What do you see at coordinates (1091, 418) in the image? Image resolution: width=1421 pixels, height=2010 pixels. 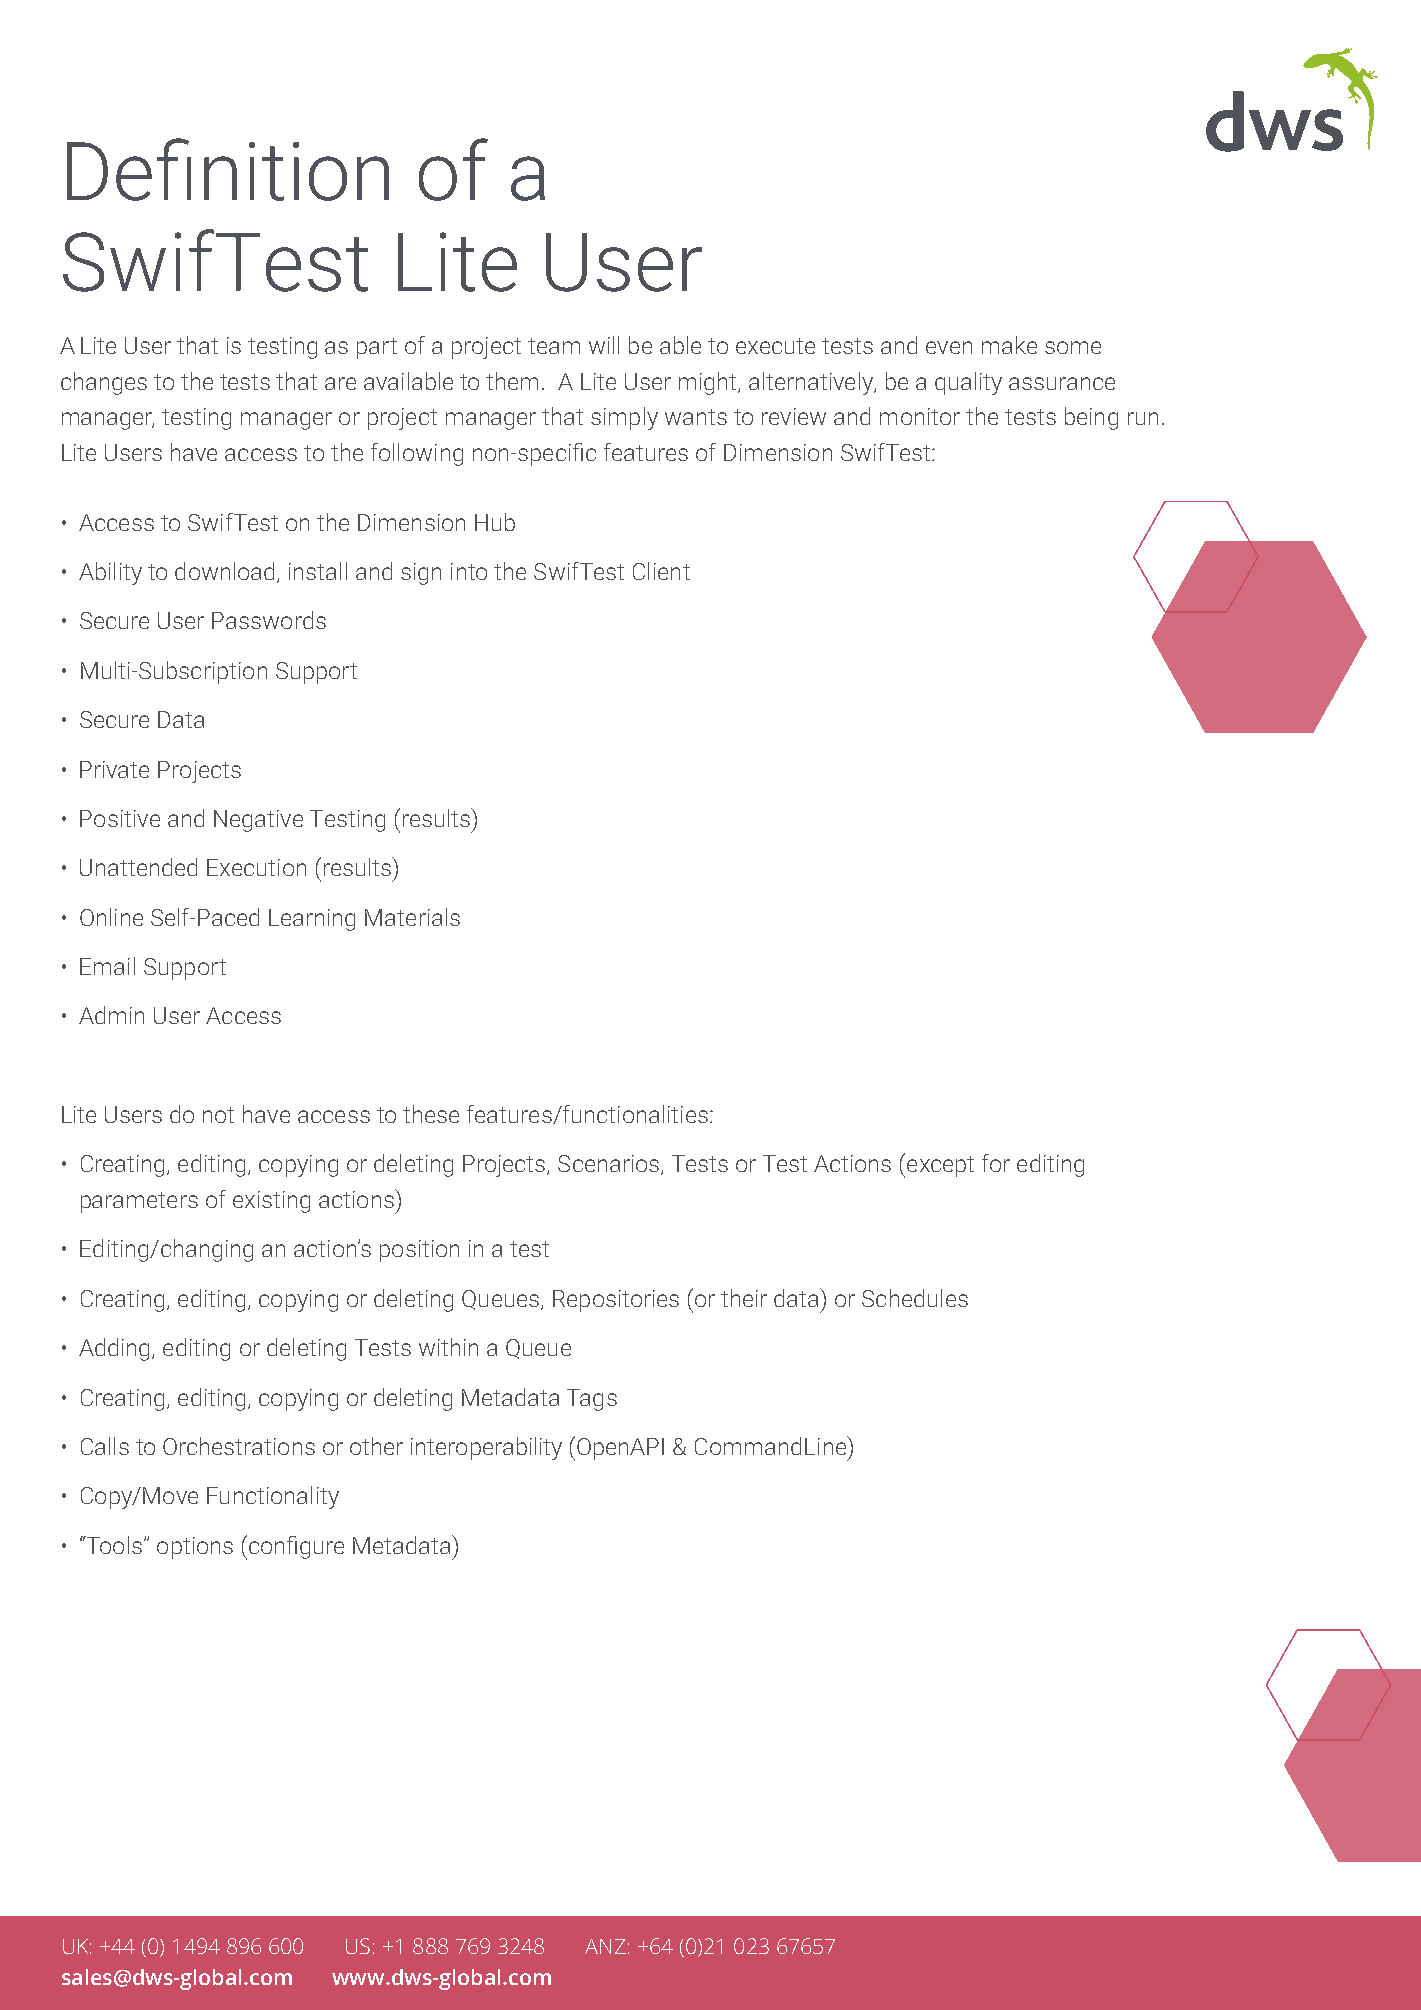 I see `being` at bounding box center [1091, 418].
